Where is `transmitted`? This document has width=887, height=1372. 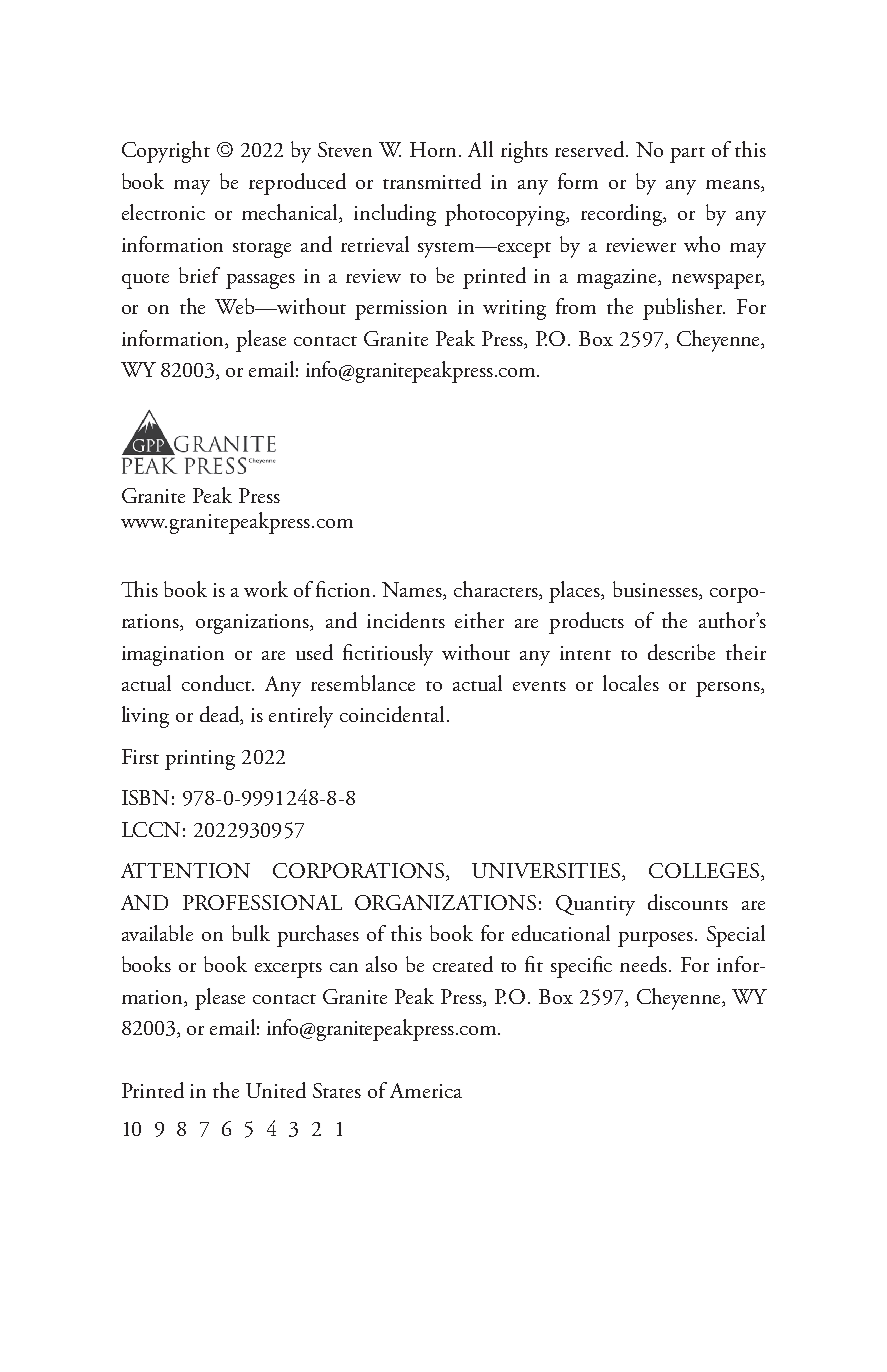
transmitted is located at coordinates (432, 181).
